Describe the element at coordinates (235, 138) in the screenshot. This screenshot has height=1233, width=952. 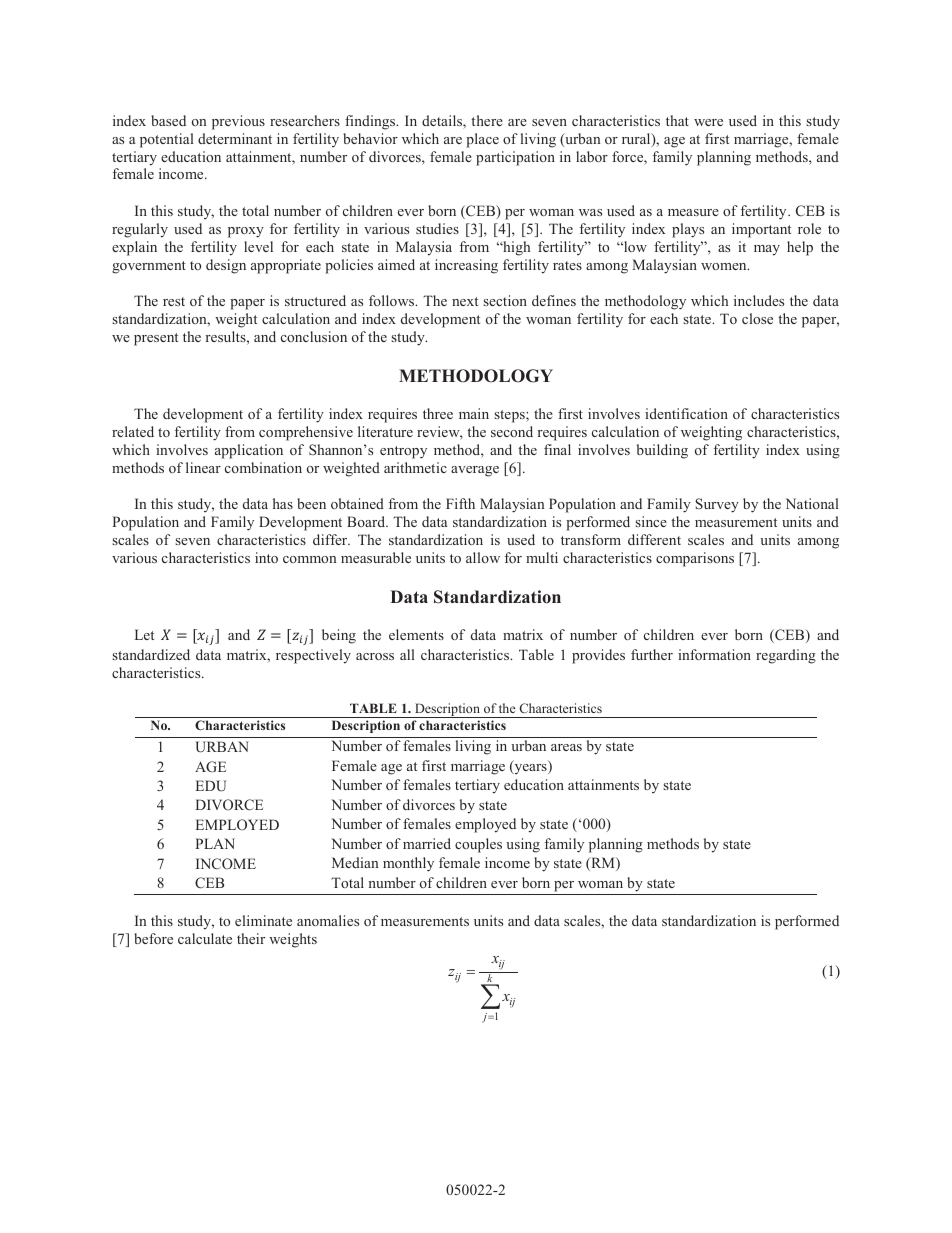
I see `determinant` at that location.
